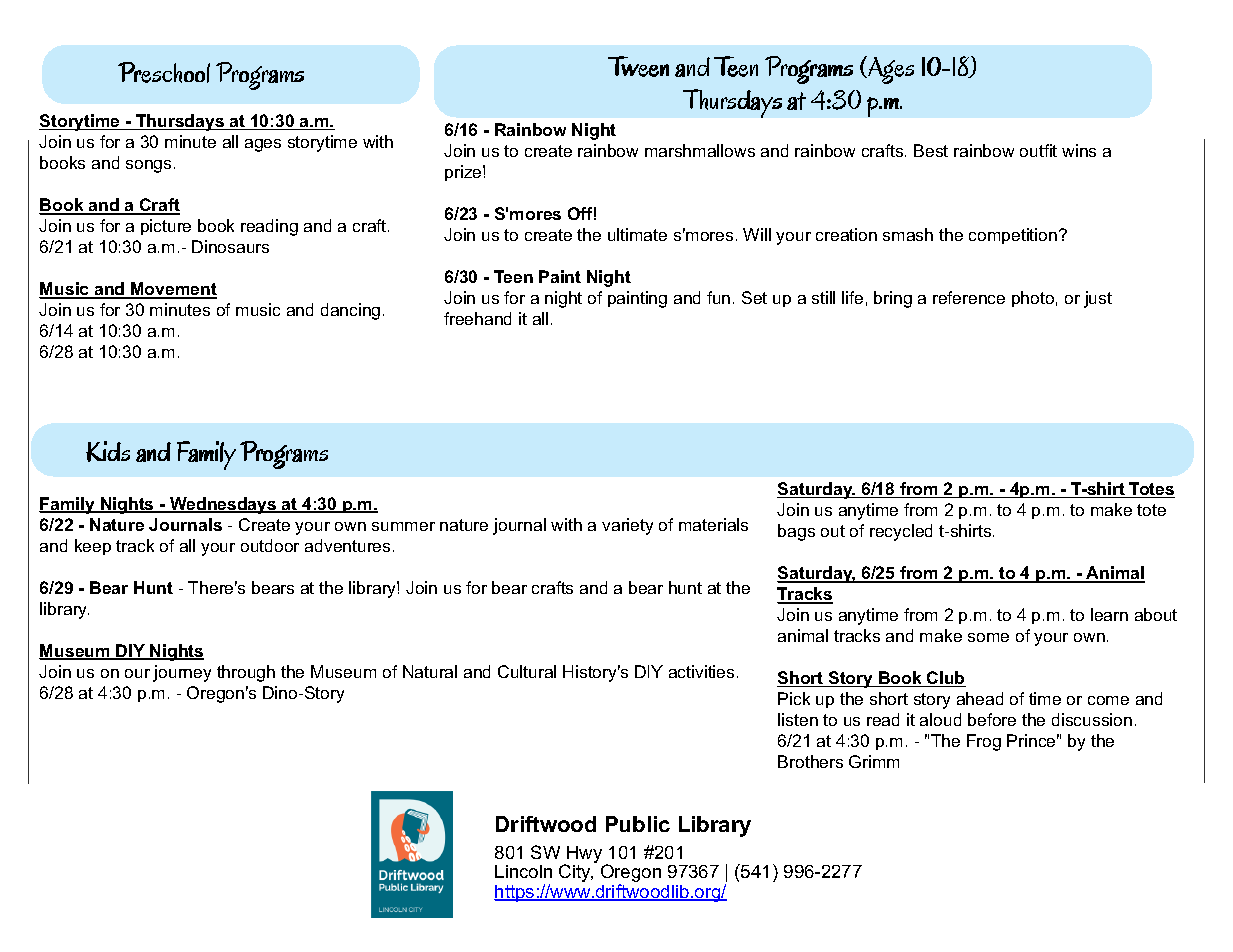 The image size is (1233, 952). I want to click on Lincoln, so click(523, 871).
